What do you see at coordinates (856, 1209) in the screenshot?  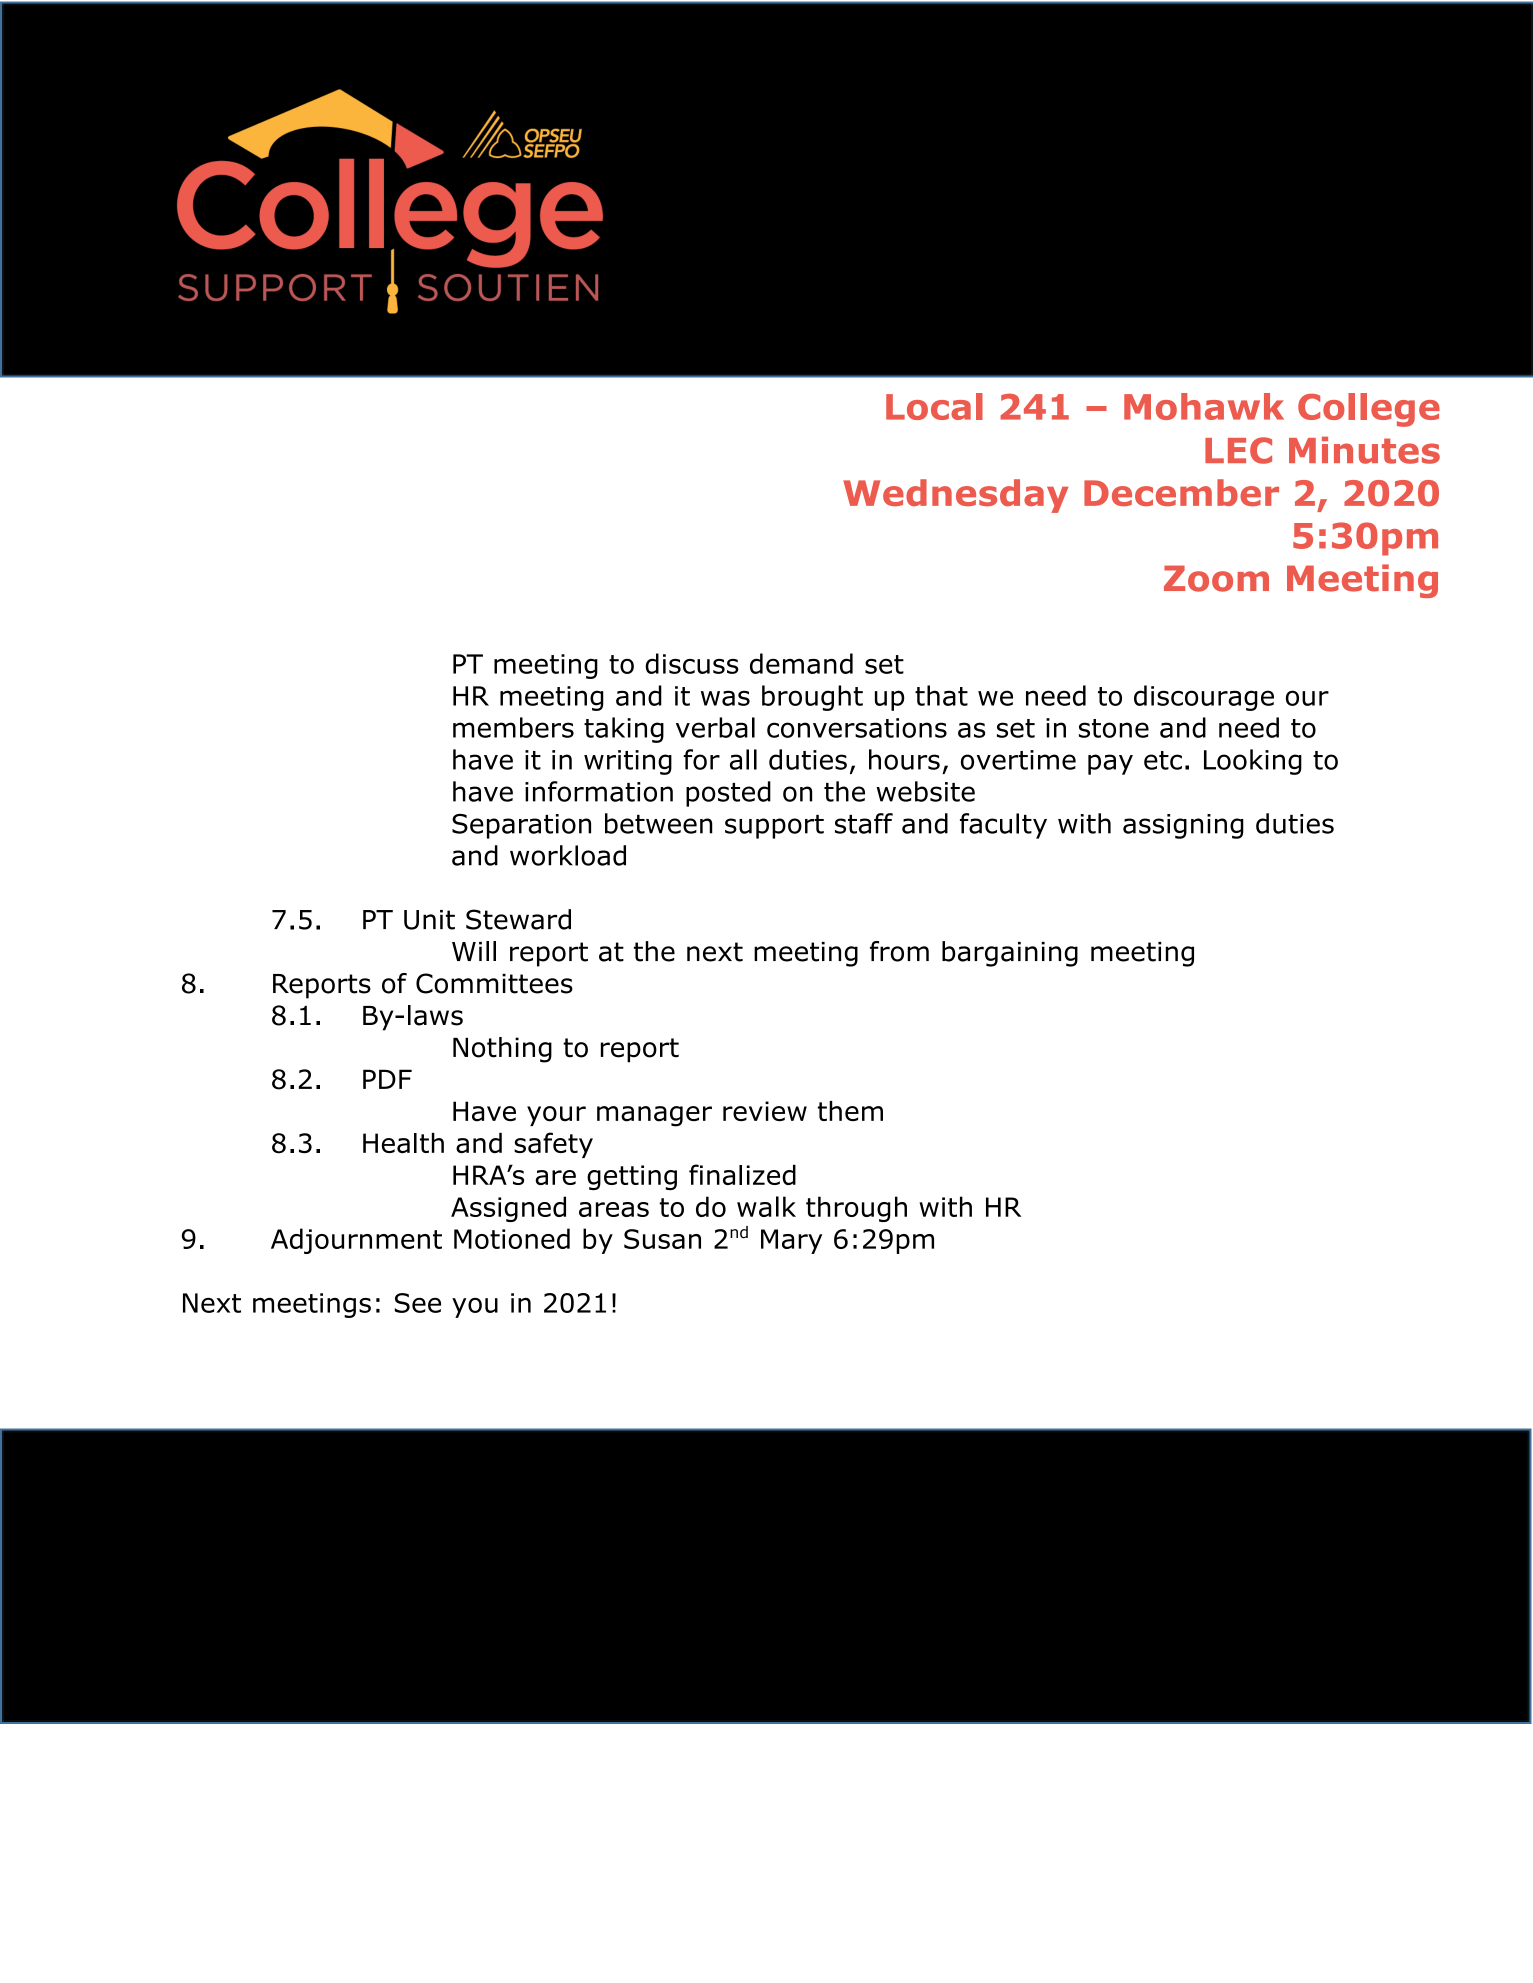 I see `through` at bounding box center [856, 1209].
